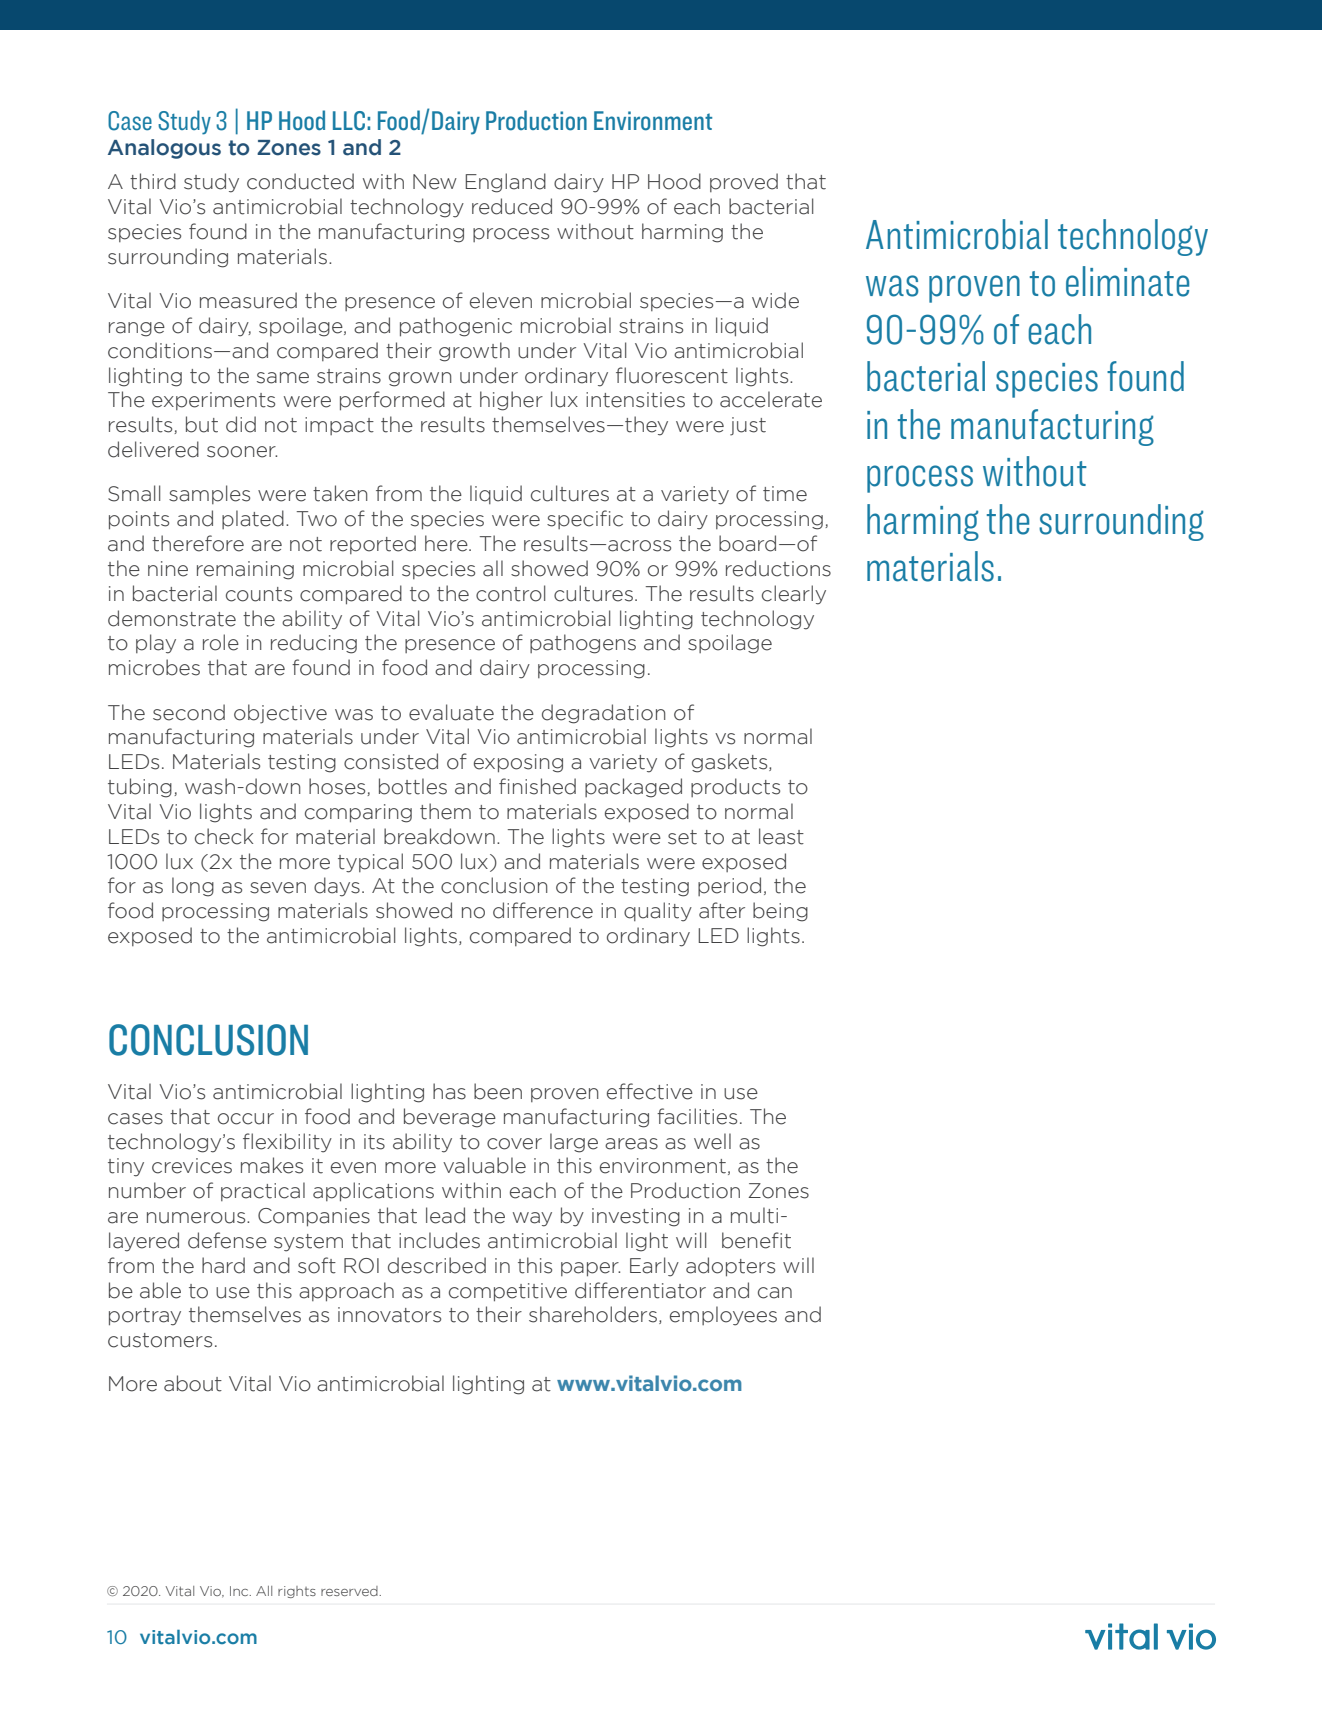 The height and width of the image is (1711, 1322). What do you see at coordinates (512, 206) in the image?
I see `reduced` at bounding box center [512, 206].
